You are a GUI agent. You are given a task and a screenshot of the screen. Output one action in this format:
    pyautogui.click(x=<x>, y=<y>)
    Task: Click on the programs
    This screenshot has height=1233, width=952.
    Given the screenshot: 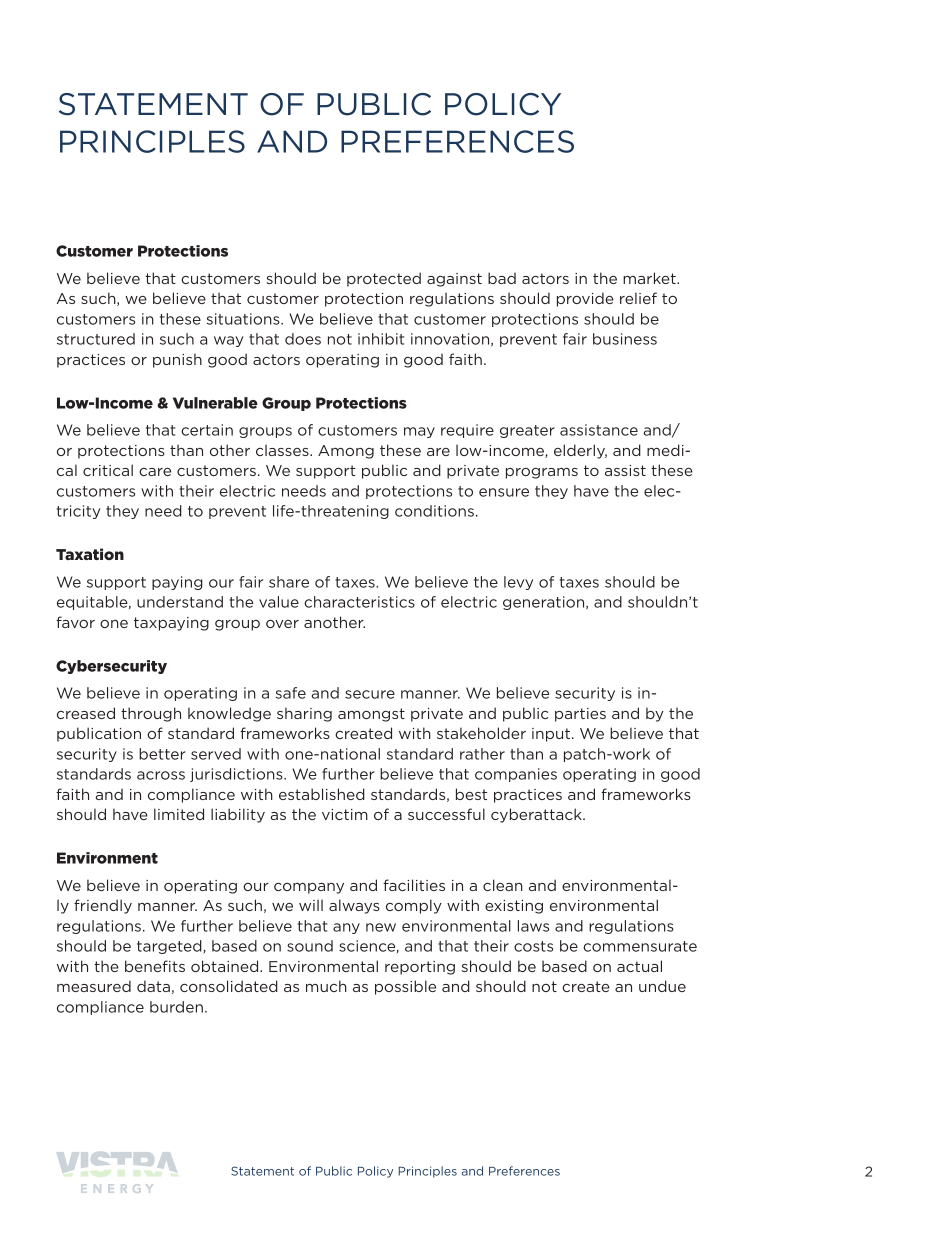 What is the action you would take?
    pyautogui.click(x=542, y=473)
